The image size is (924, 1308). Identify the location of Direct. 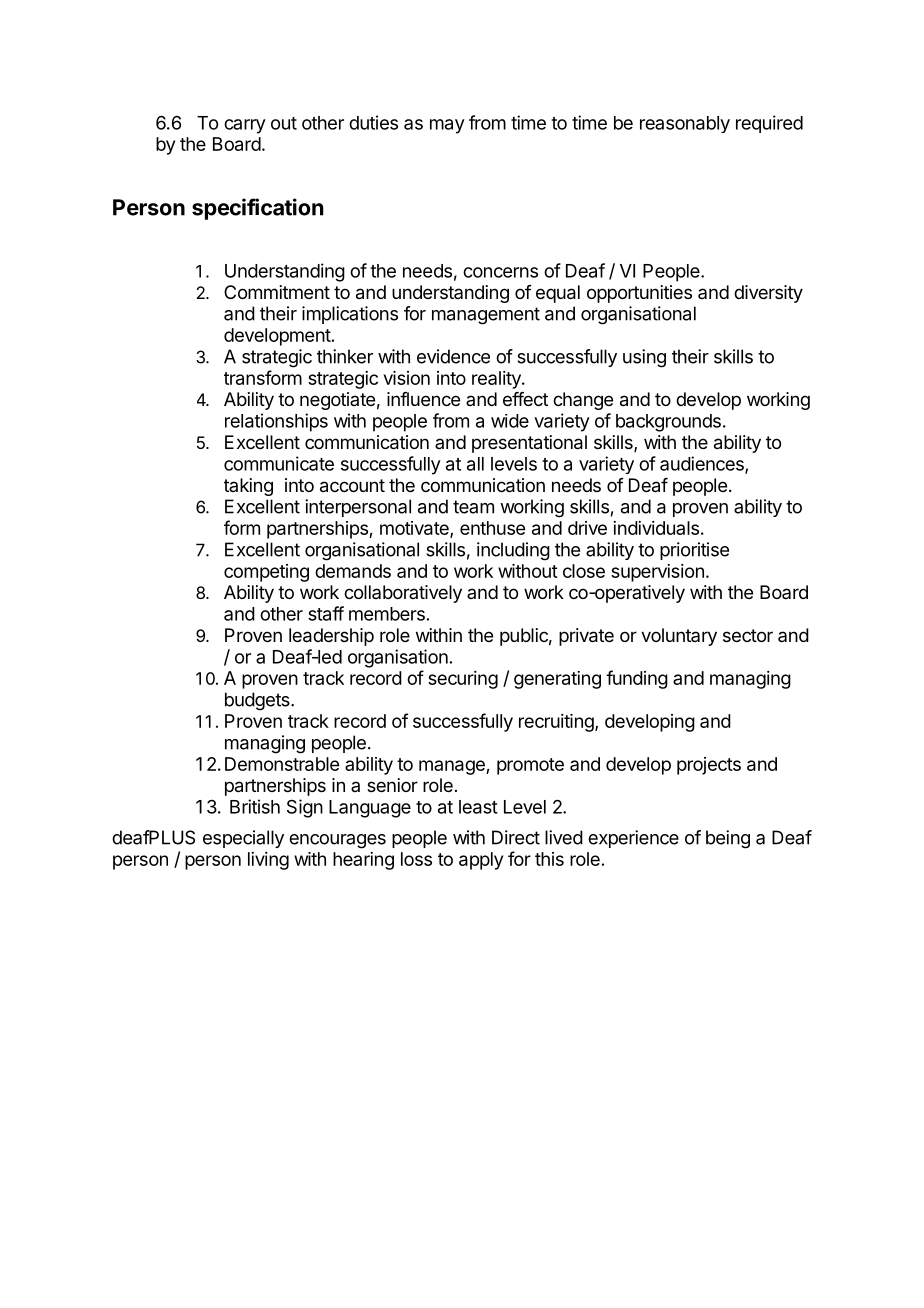
(516, 837).
